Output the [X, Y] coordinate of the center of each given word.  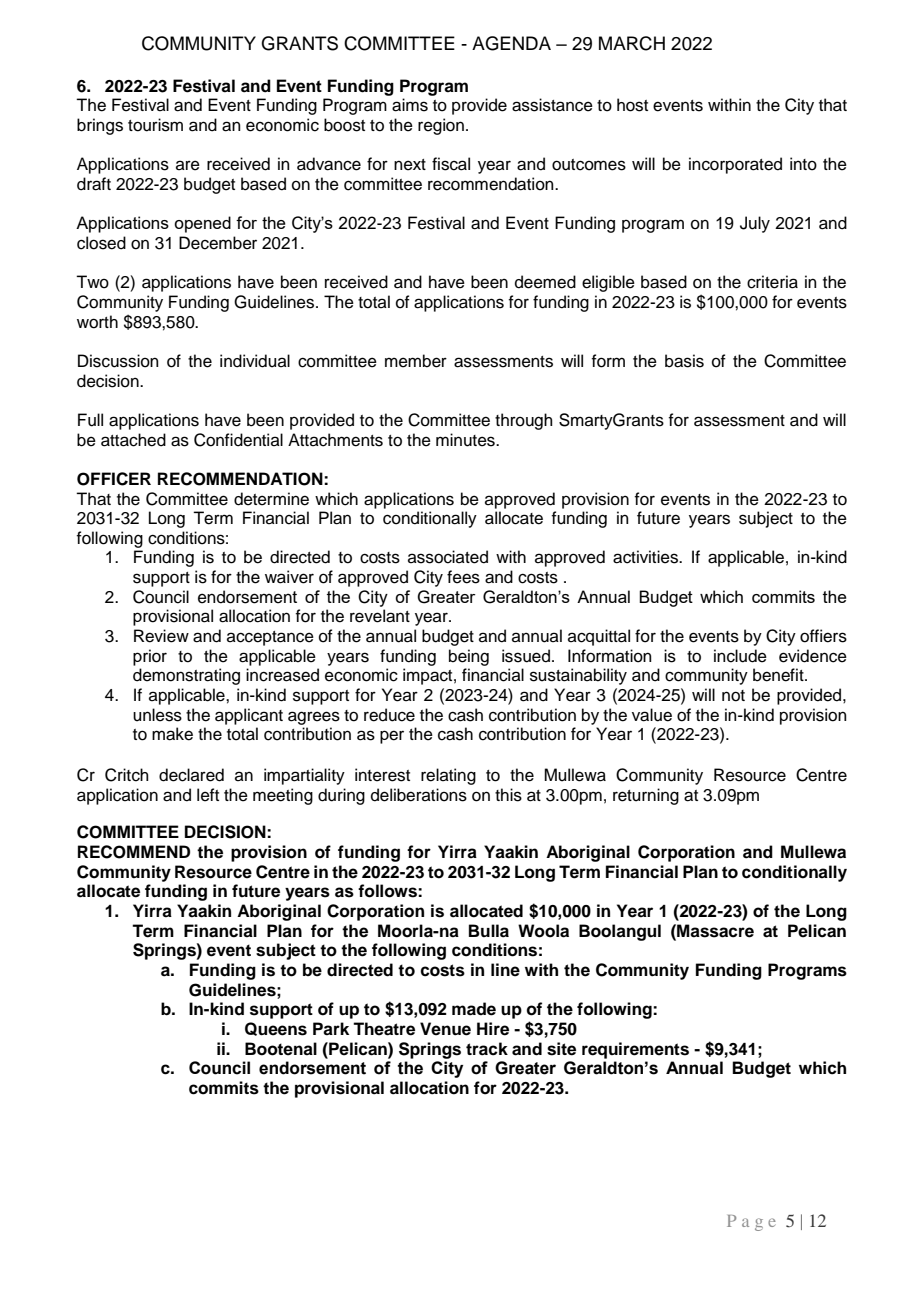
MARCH [632, 43]
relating [448, 776]
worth [97, 322]
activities [646, 557]
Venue [445, 1029]
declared [191, 775]
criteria [772, 282]
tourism [155, 125]
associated [448, 557]
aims [410, 105]
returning [646, 796]
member [416, 361]
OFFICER [114, 479]
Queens [276, 1029]
